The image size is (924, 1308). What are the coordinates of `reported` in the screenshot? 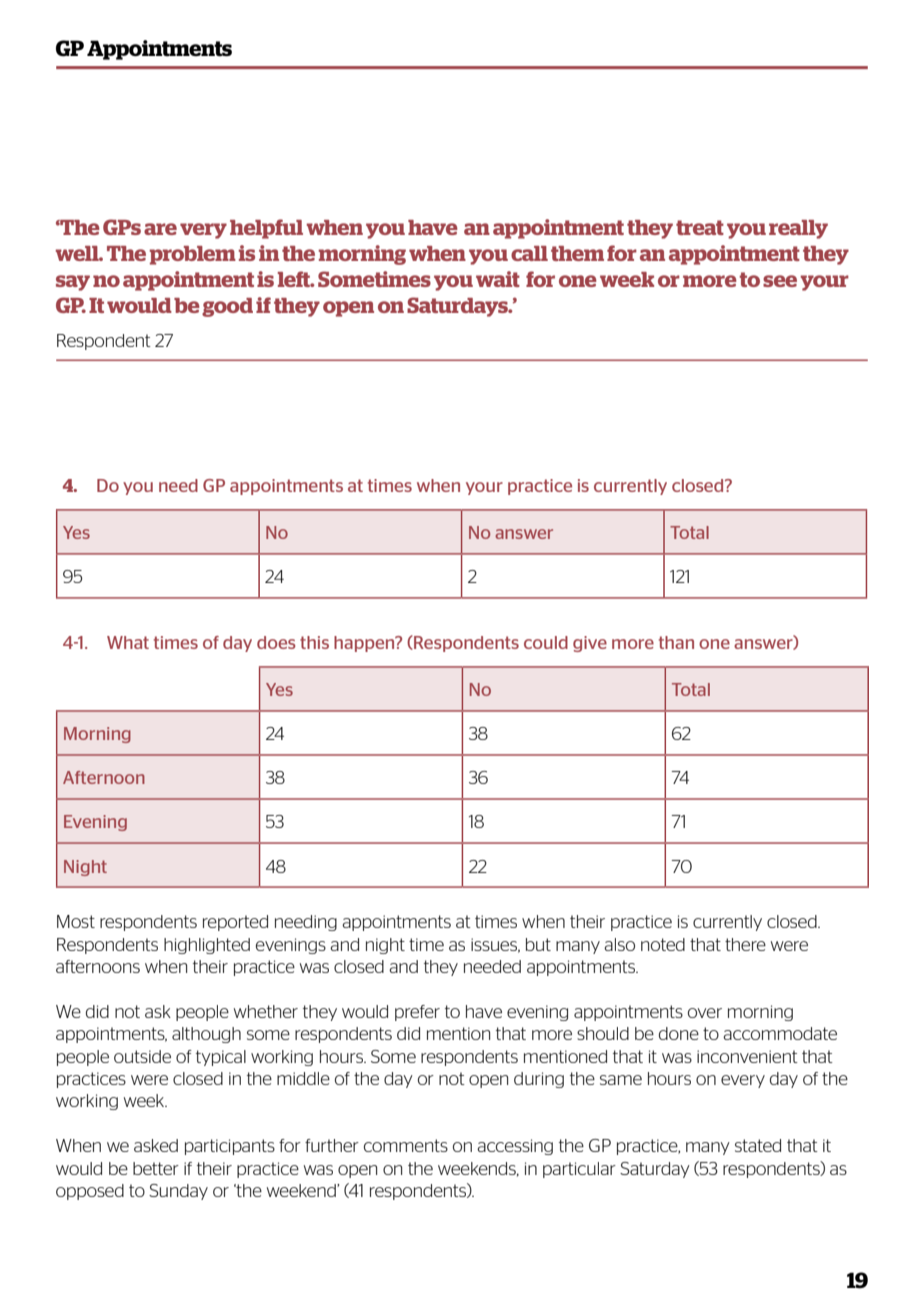 It's located at (235, 923).
